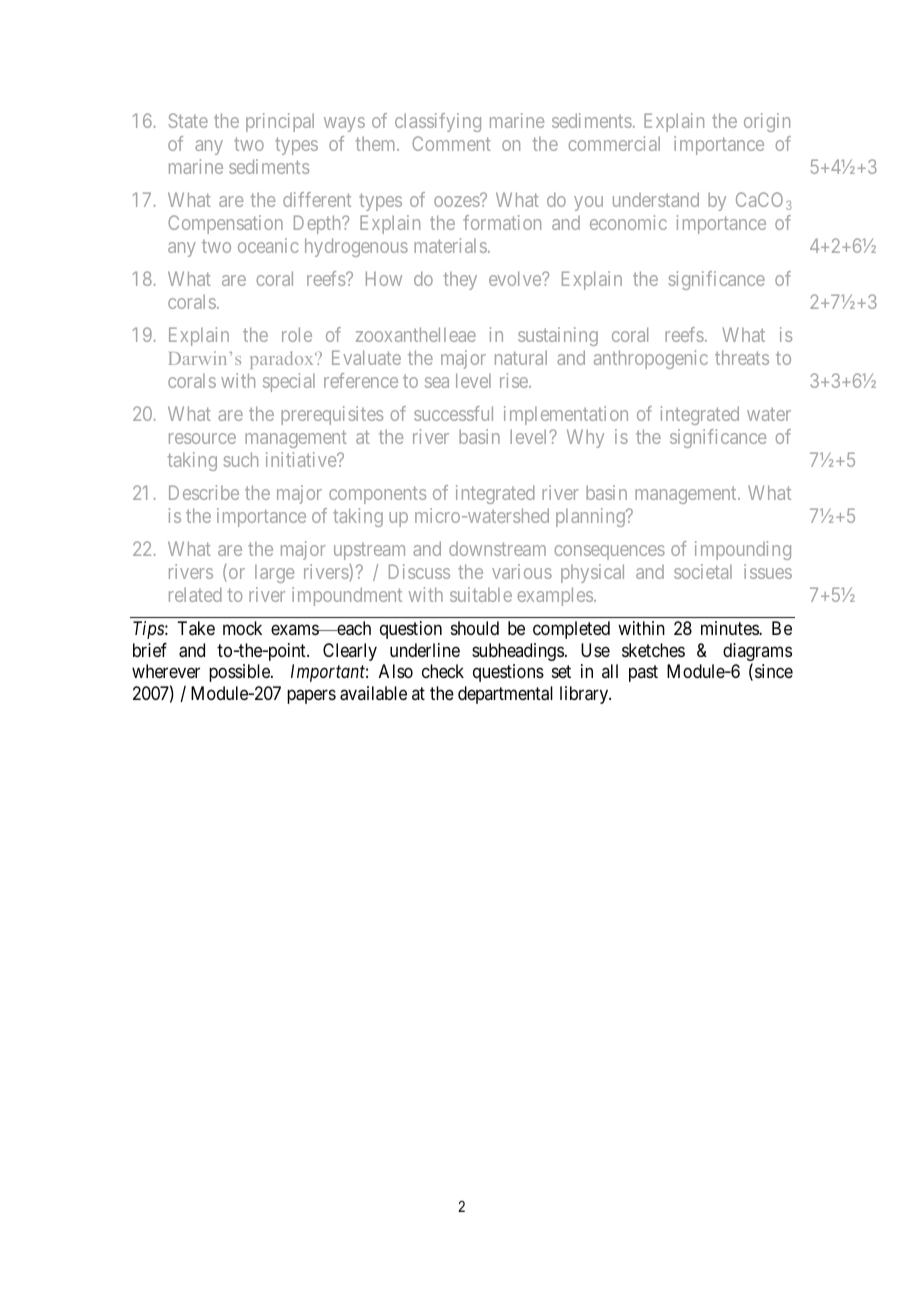 The width and height of the screenshot is (924, 1308). What do you see at coordinates (651, 359) in the screenshot?
I see `anthropogenic` at bounding box center [651, 359].
